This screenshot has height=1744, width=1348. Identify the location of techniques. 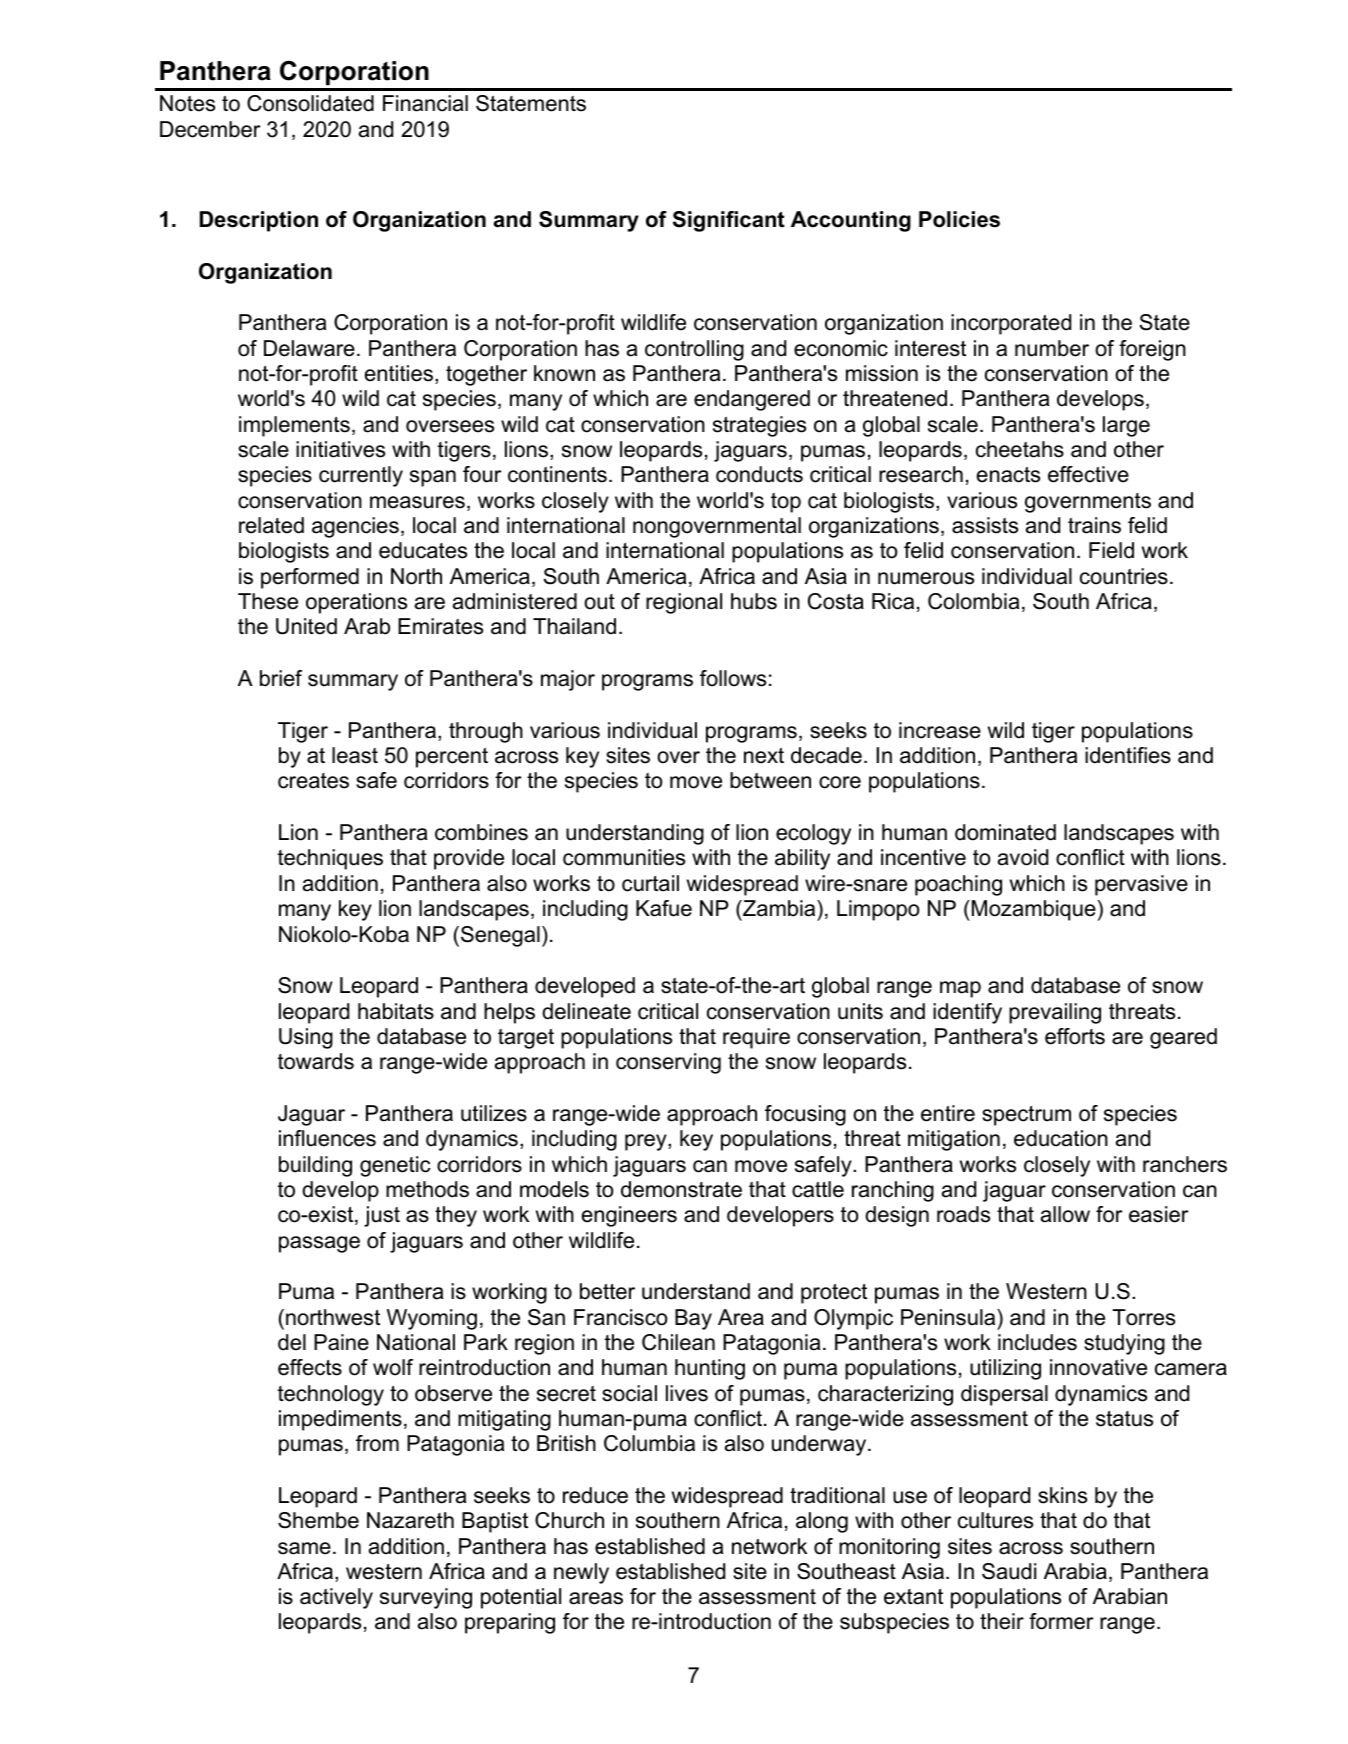
(330, 859).
